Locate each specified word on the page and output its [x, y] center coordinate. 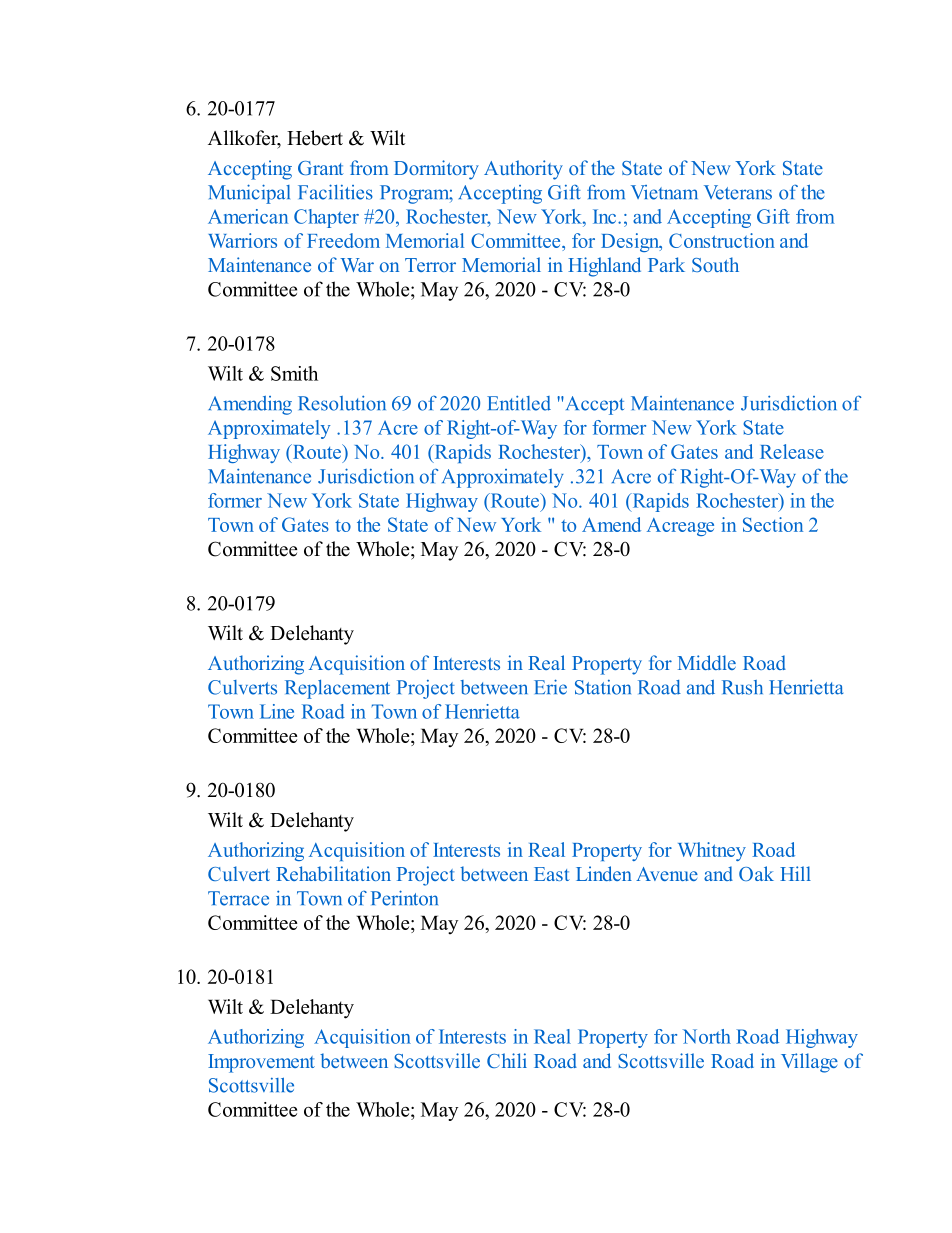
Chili [507, 1060]
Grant [321, 168]
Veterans [738, 192]
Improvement [261, 1063]
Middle [707, 662]
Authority [523, 170]
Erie [550, 687]
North [707, 1036]
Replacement [337, 689]
